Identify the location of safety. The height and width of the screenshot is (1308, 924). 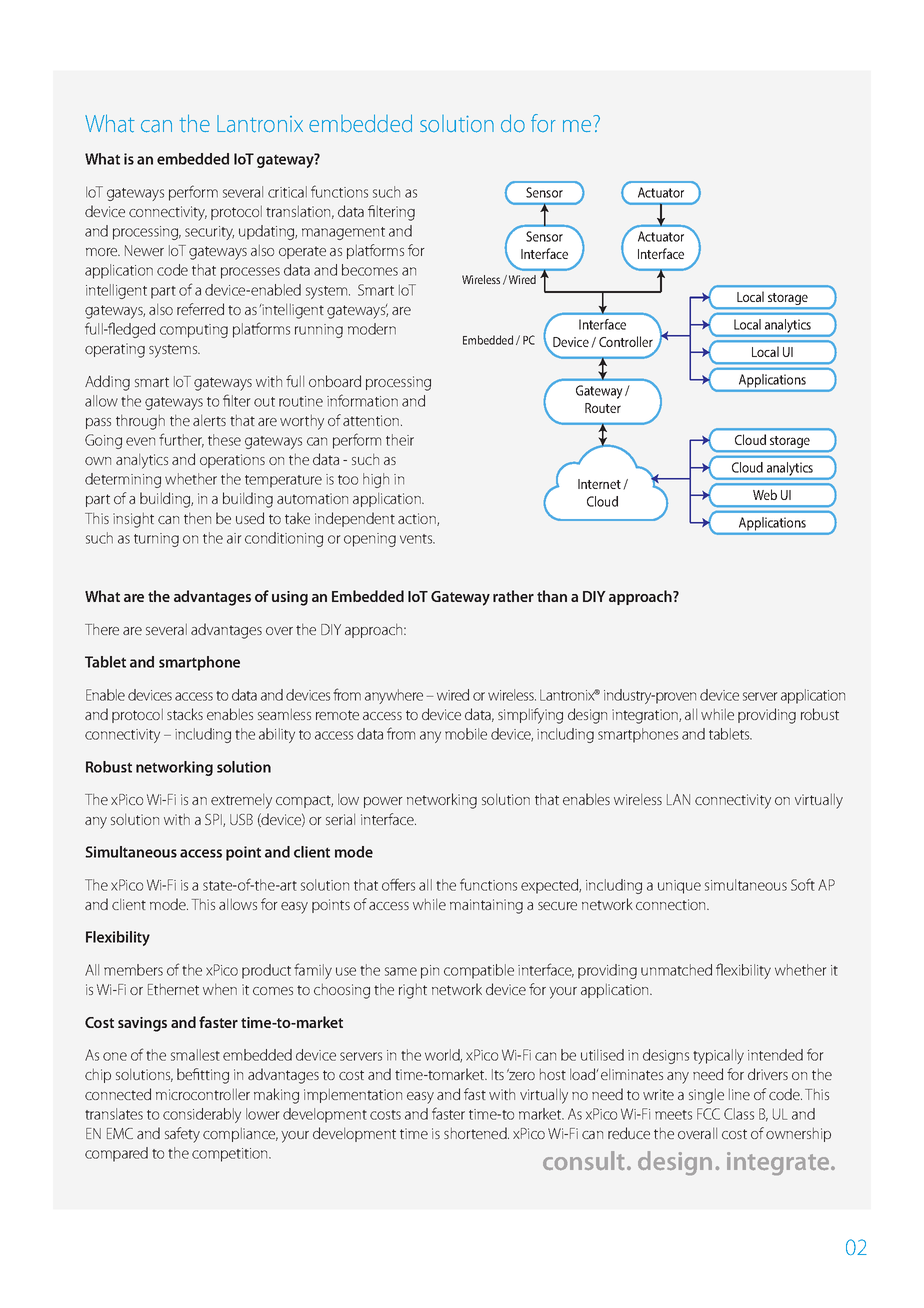
(182, 1135).
